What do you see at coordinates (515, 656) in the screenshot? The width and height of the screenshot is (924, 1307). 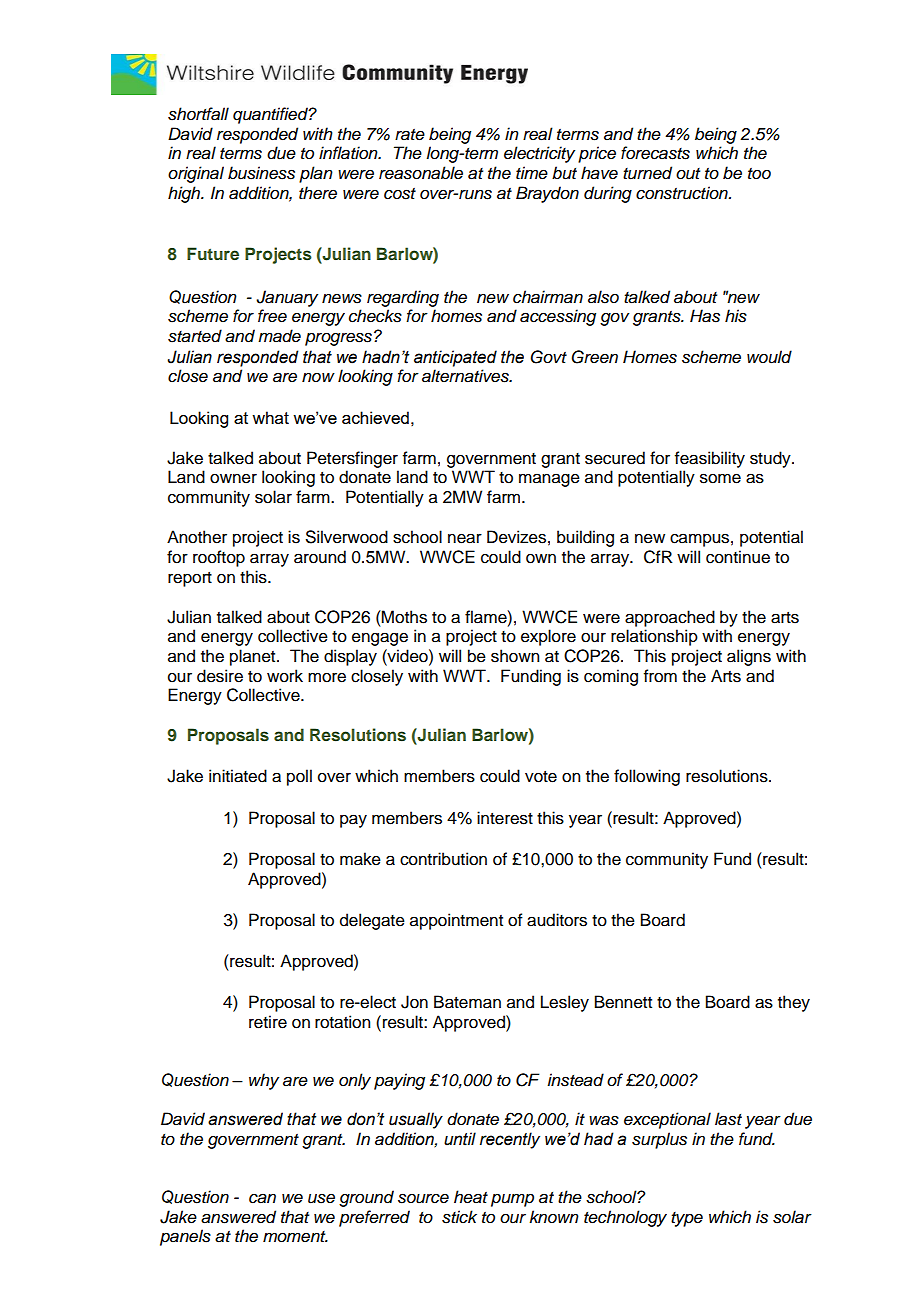 I see `shown` at bounding box center [515, 656].
